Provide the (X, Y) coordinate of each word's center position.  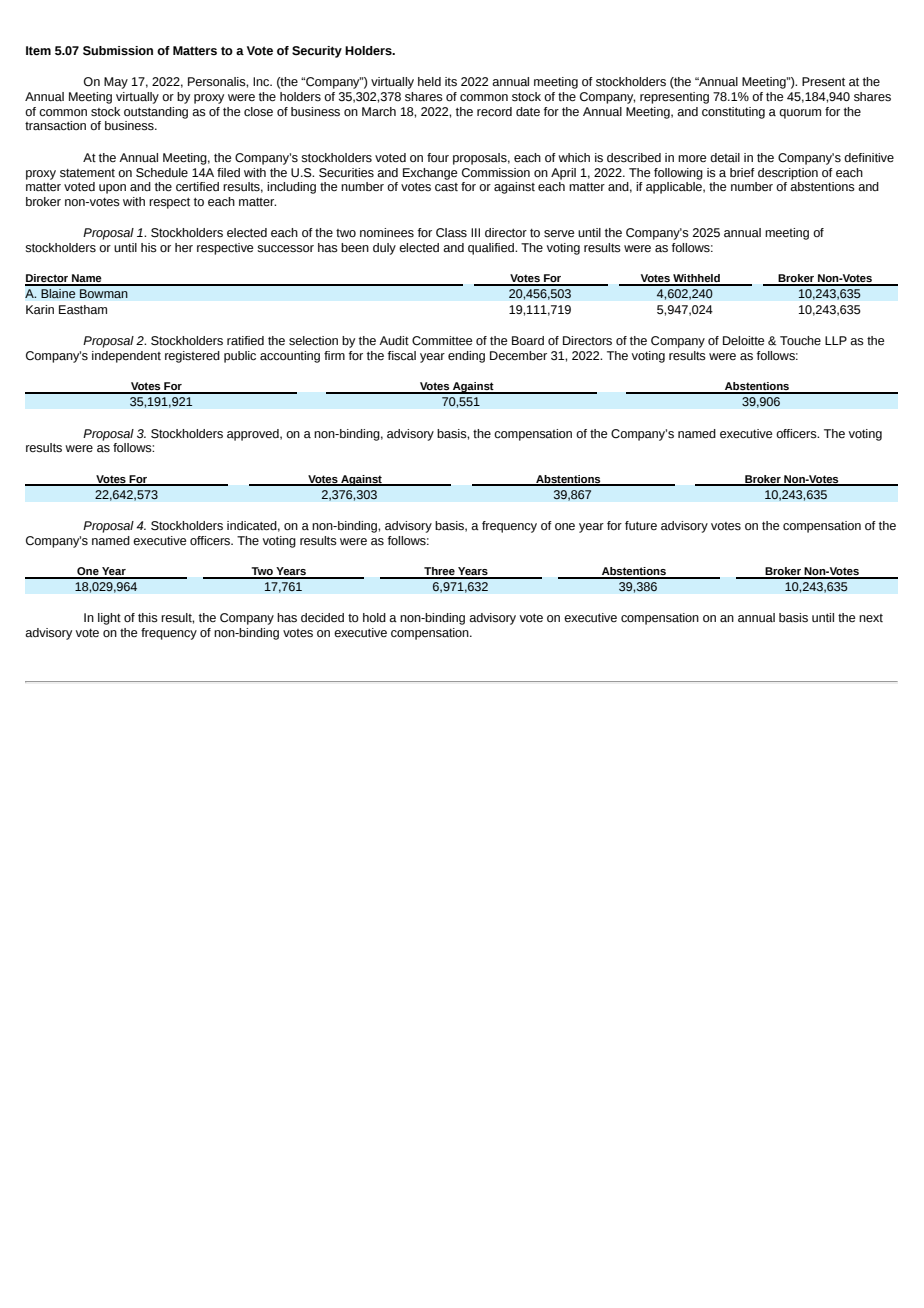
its (451, 82)
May (116, 83)
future (641, 526)
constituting (733, 113)
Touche (800, 341)
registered (192, 357)
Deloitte (743, 341)
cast (446, 187)
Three (439, 572)
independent (126, 357)
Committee (442, 341)
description (788, 174)
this (148, 618)
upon (112, 189)
